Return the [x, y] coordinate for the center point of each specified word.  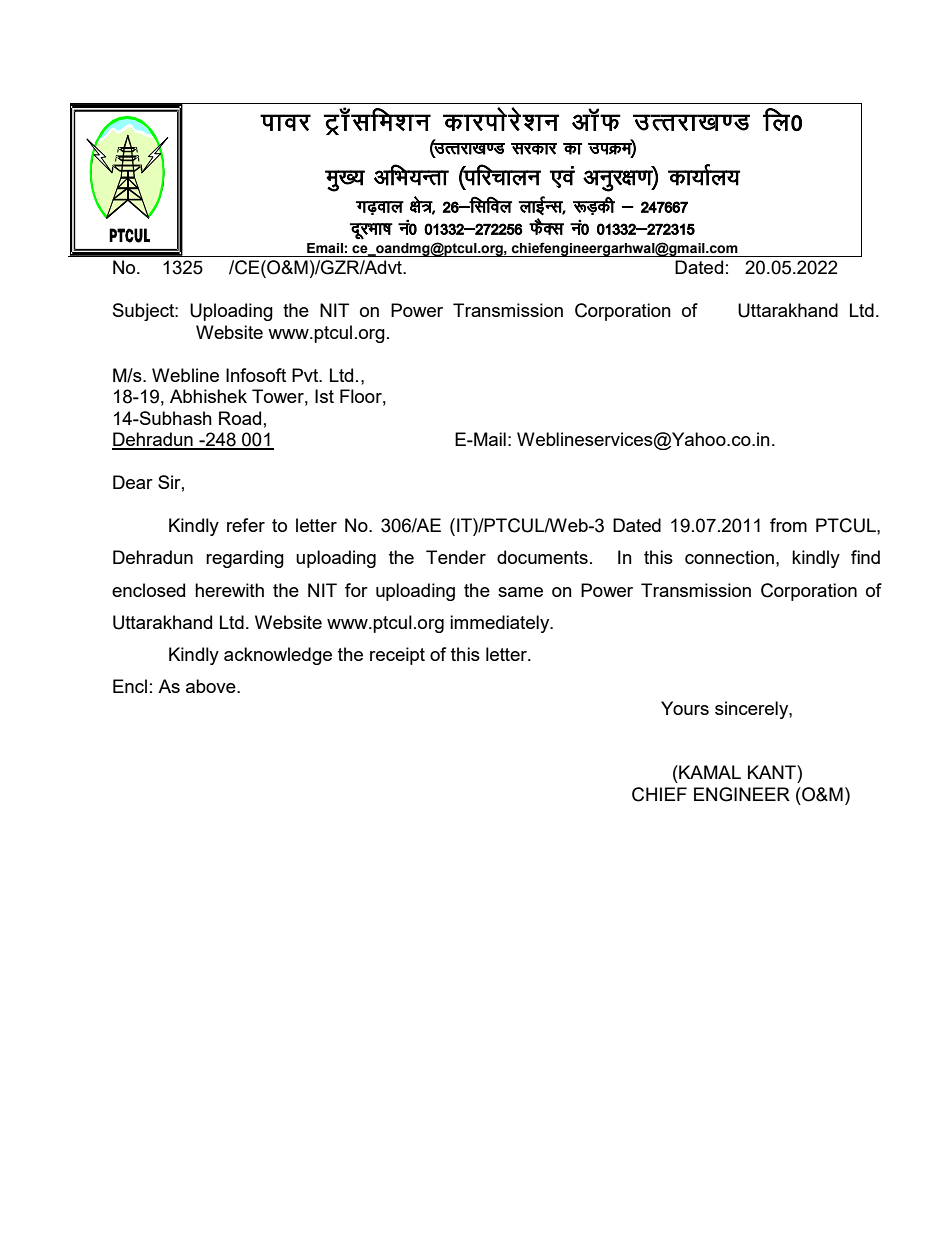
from [788, 525]
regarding [245, 559]
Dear [133, 482]
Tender [456, 557]
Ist [324, 396]
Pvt [306, 375]
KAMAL [709, 772]
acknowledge [278, 656]
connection [729, 557]
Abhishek [208, 396]
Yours [685, 708]
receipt [397, 656]
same [520, 592]
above [212, 686]
